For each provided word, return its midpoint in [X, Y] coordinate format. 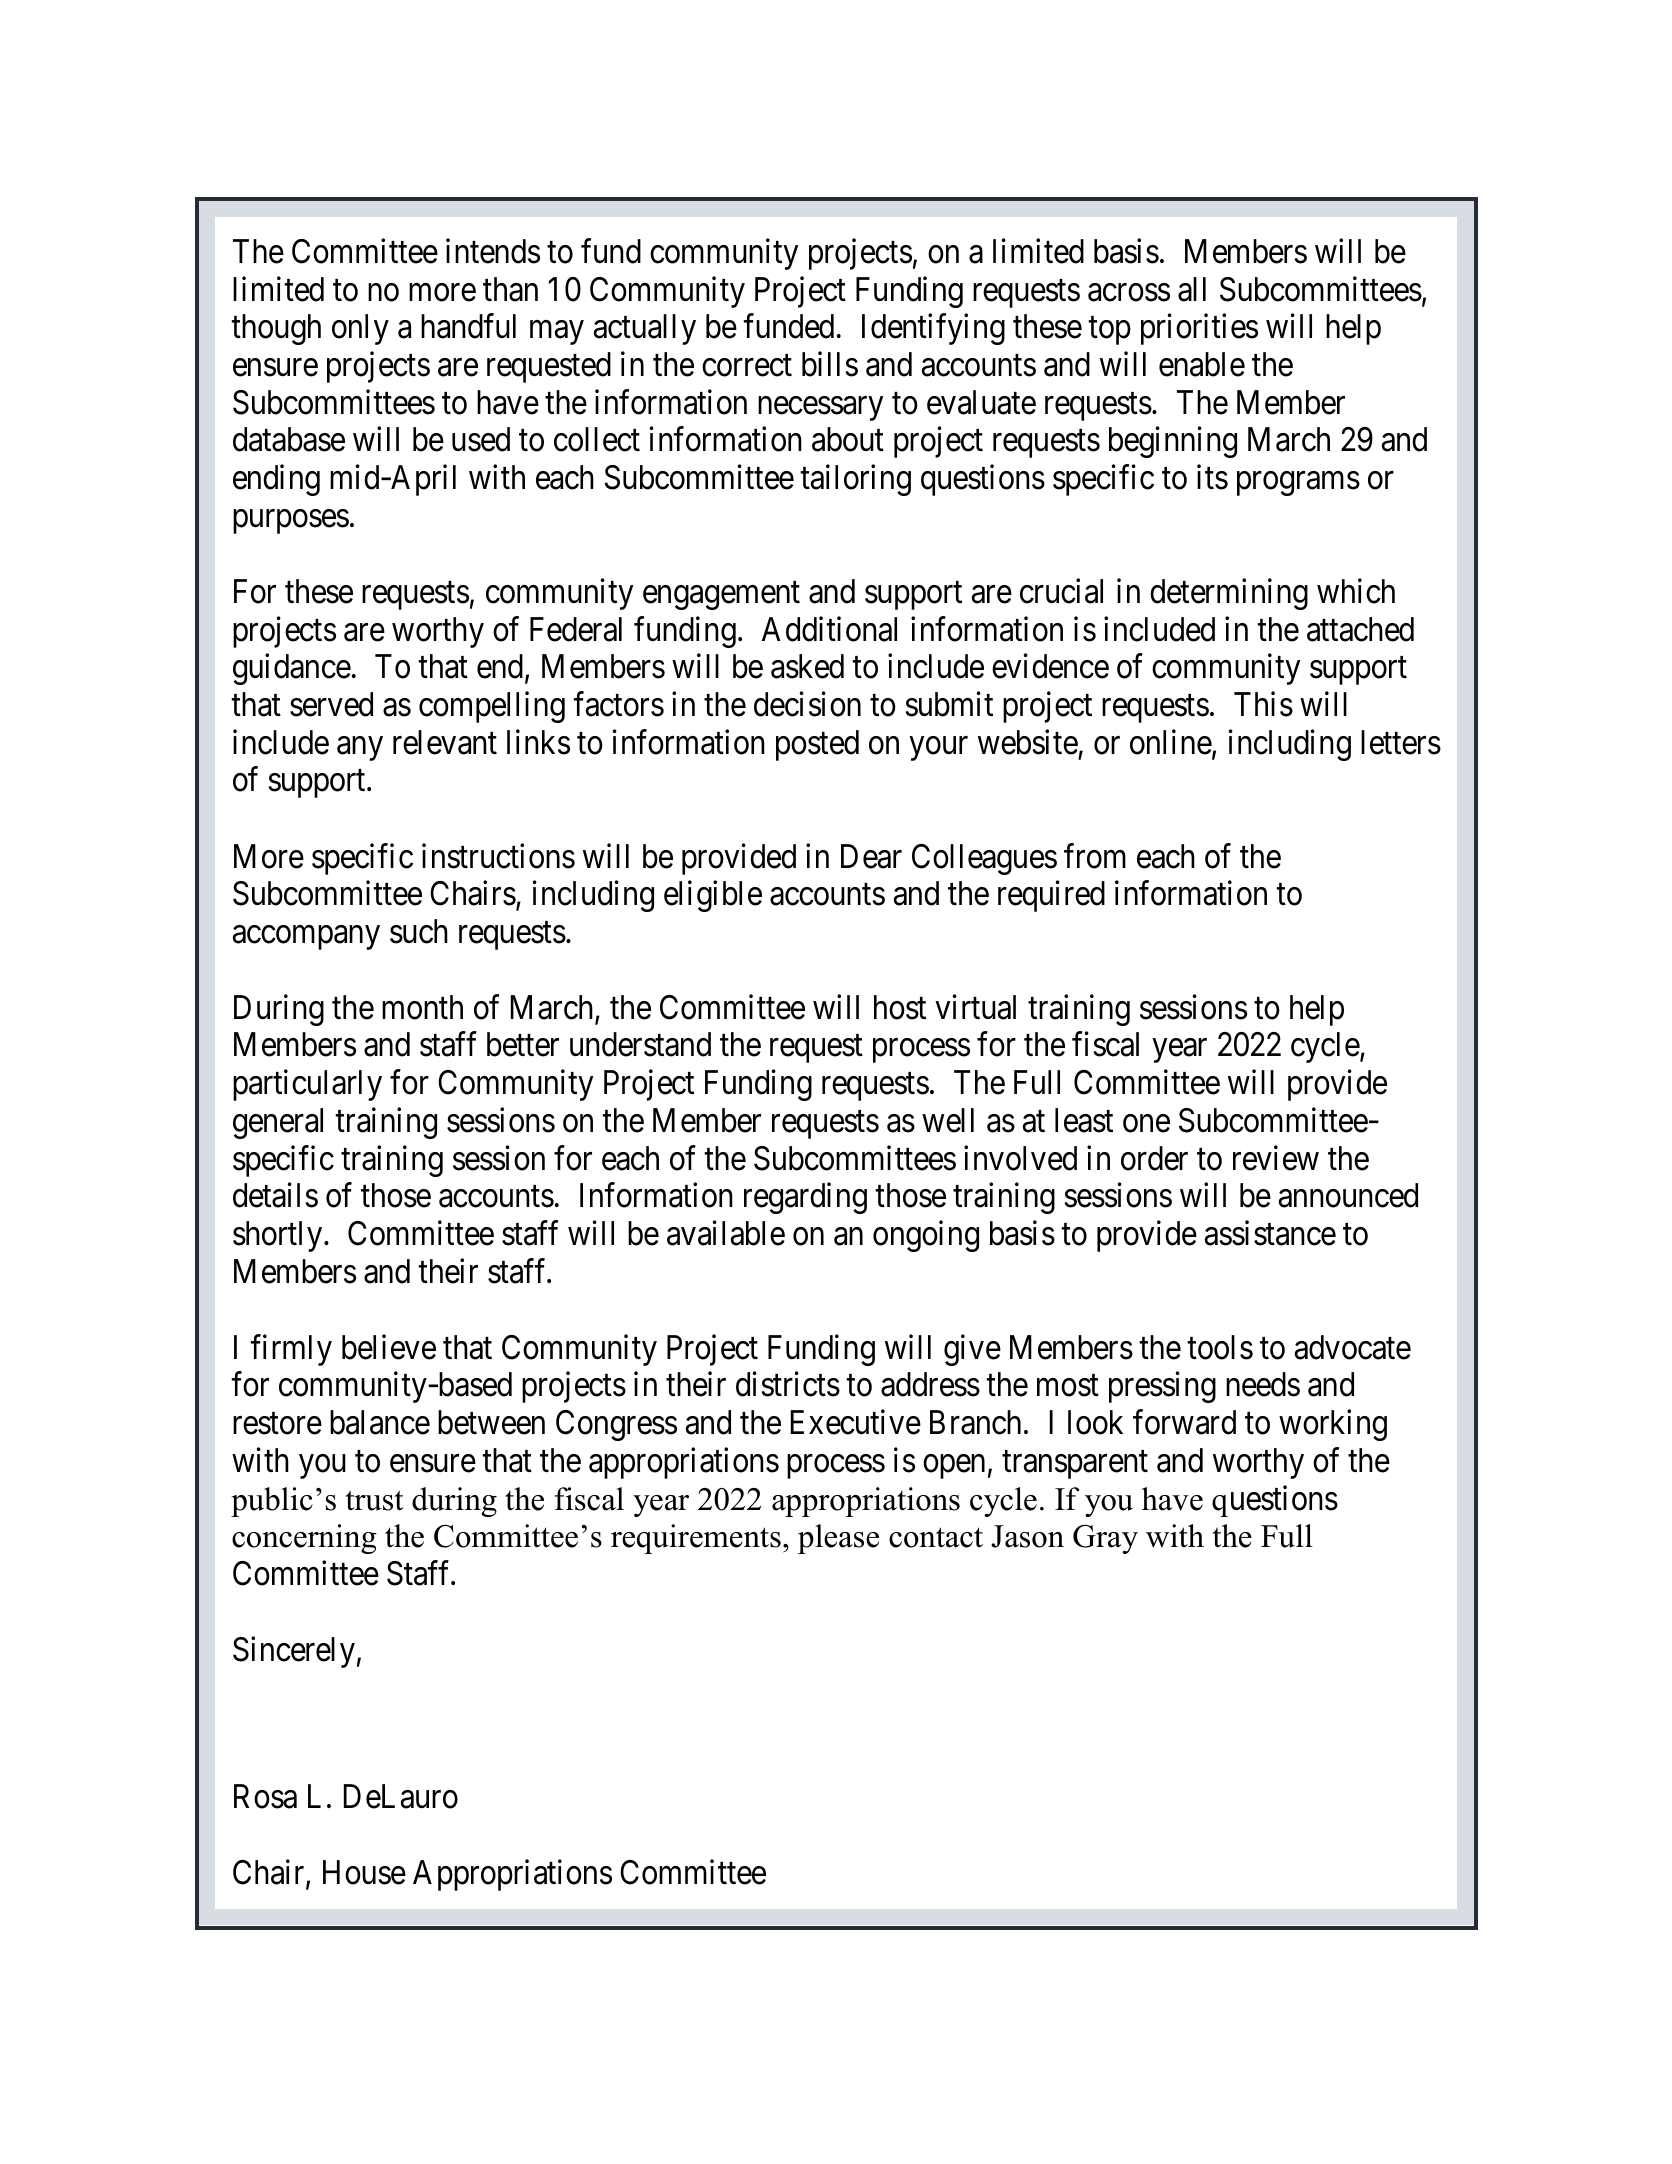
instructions [498, 856]
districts [788, 1384]
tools [1220, 1347]
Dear [871, 856]
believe [389, 1347]
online [1171, 742]
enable [1202, 364]
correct [747, 366]
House [364, 1872]
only [360, 329]
